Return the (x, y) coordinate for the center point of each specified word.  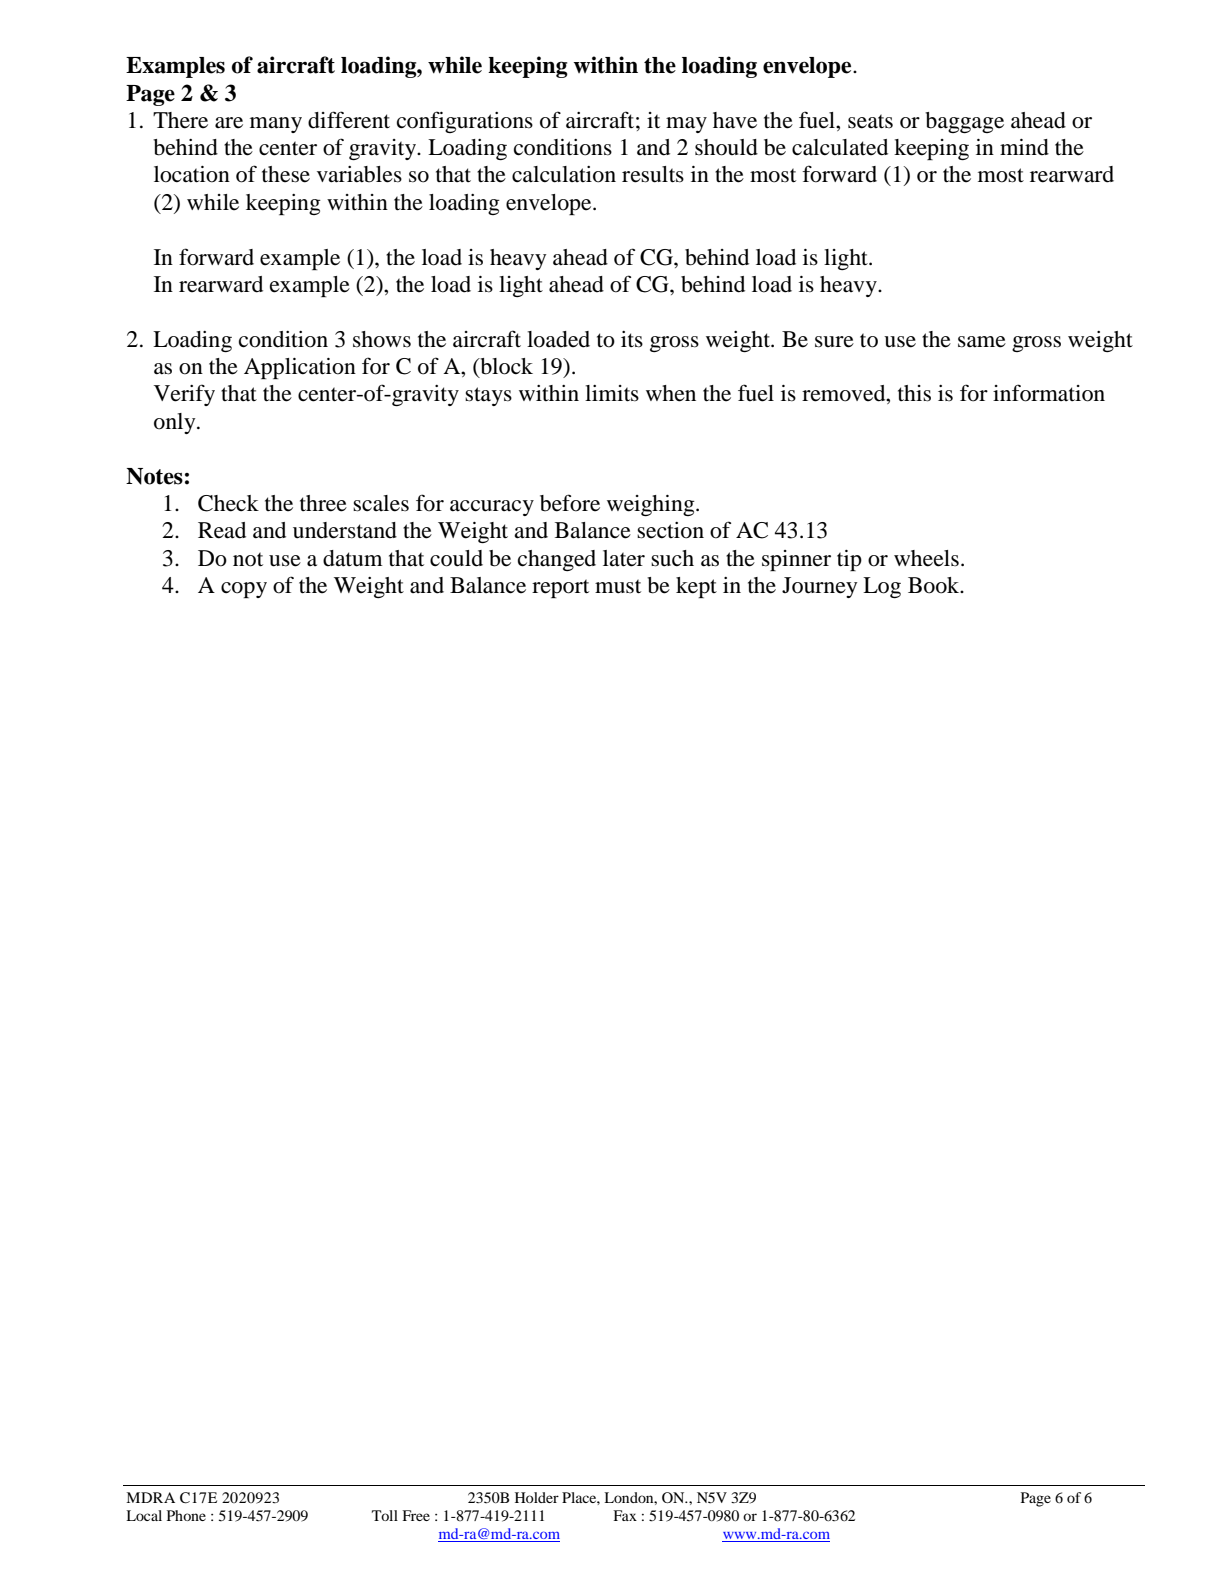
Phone (186, 1515)
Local (144, 1515)
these (286, 174)
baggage (964, 122)
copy (244, 590)
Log (882, 587)
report (560, 588)
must (618, 586)
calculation (564, 174)
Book (935, 585)
